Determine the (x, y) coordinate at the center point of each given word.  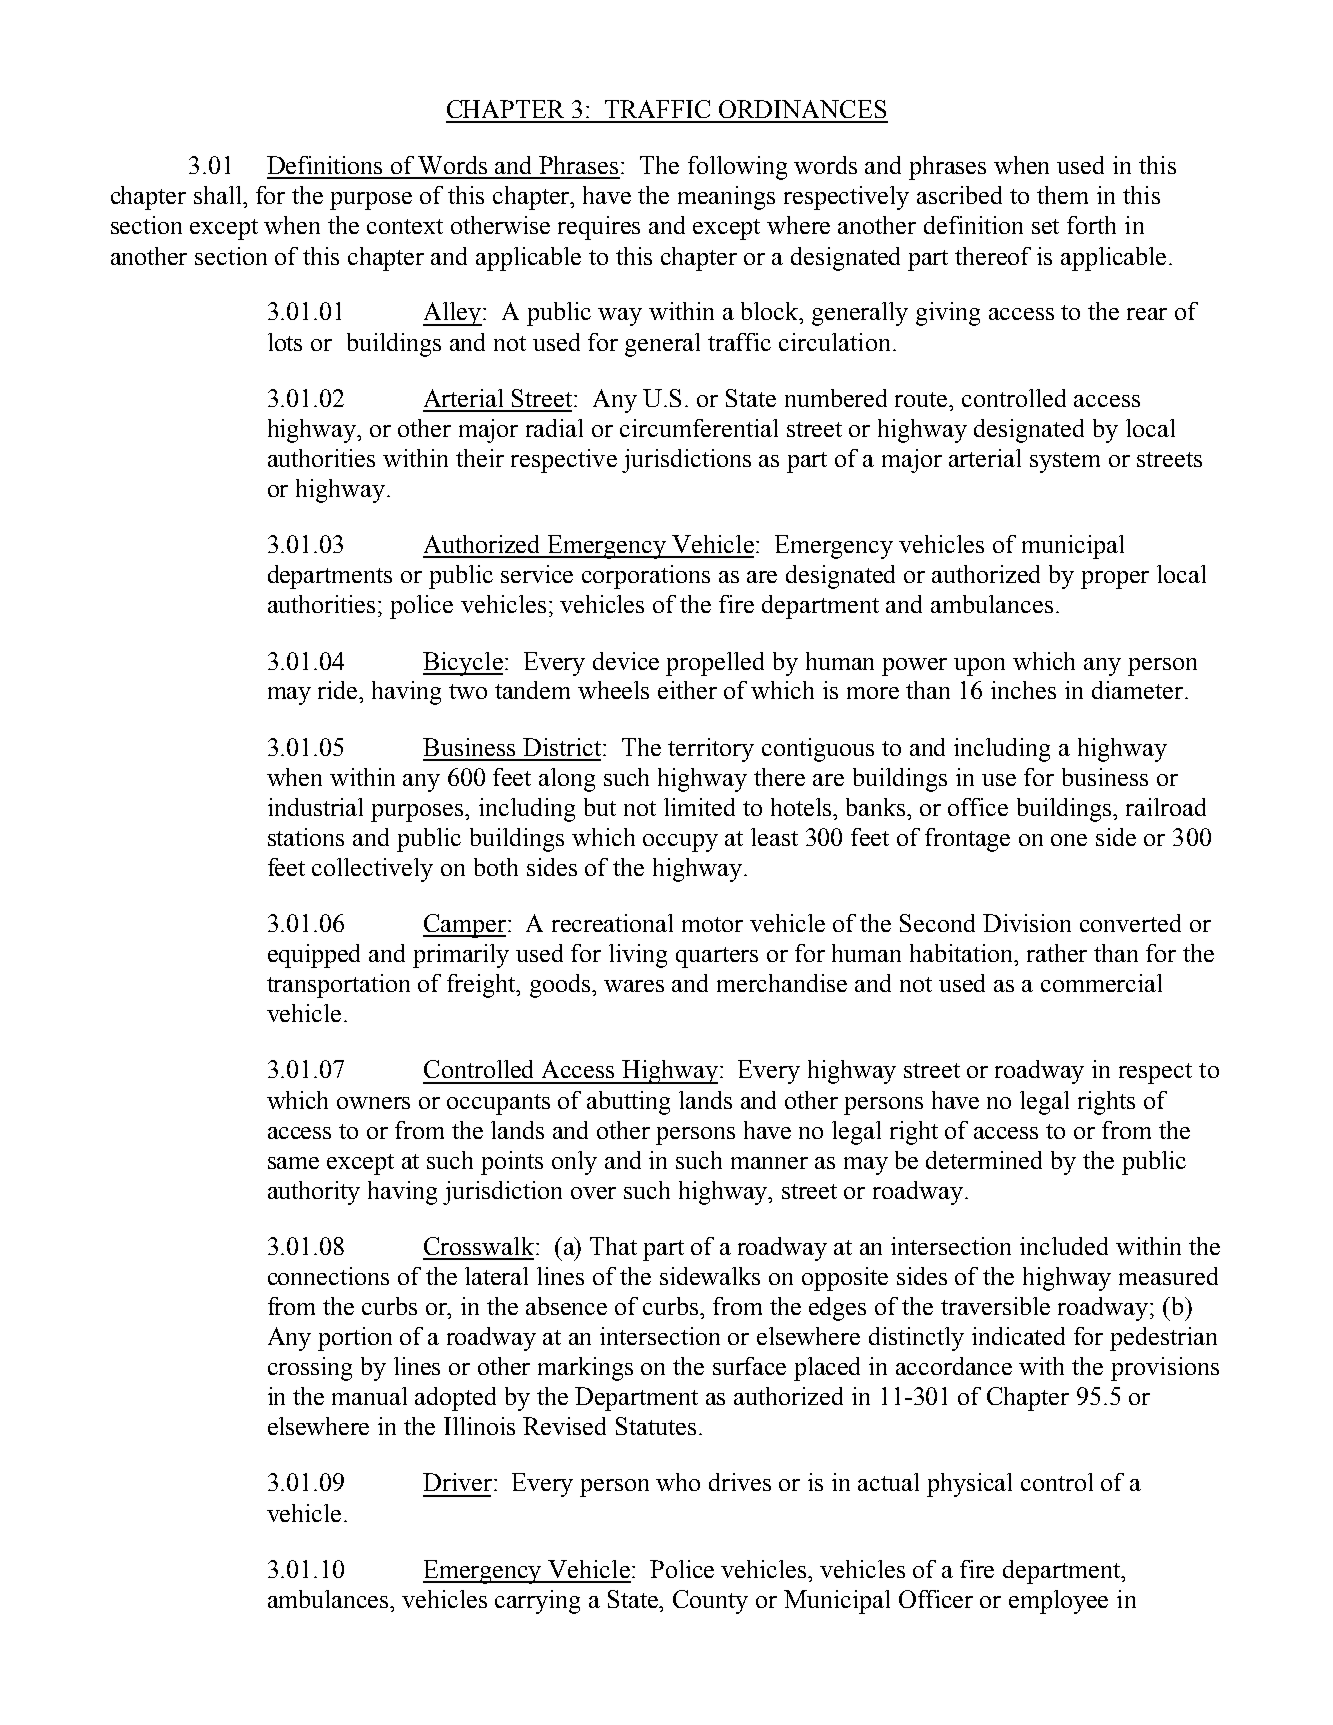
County (710, 1602)
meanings (726, 198)
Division (1027, 923)
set (1045, 226)
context (405, 226)
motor (712, 924)
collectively (372, 870)
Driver (457, 1482)
